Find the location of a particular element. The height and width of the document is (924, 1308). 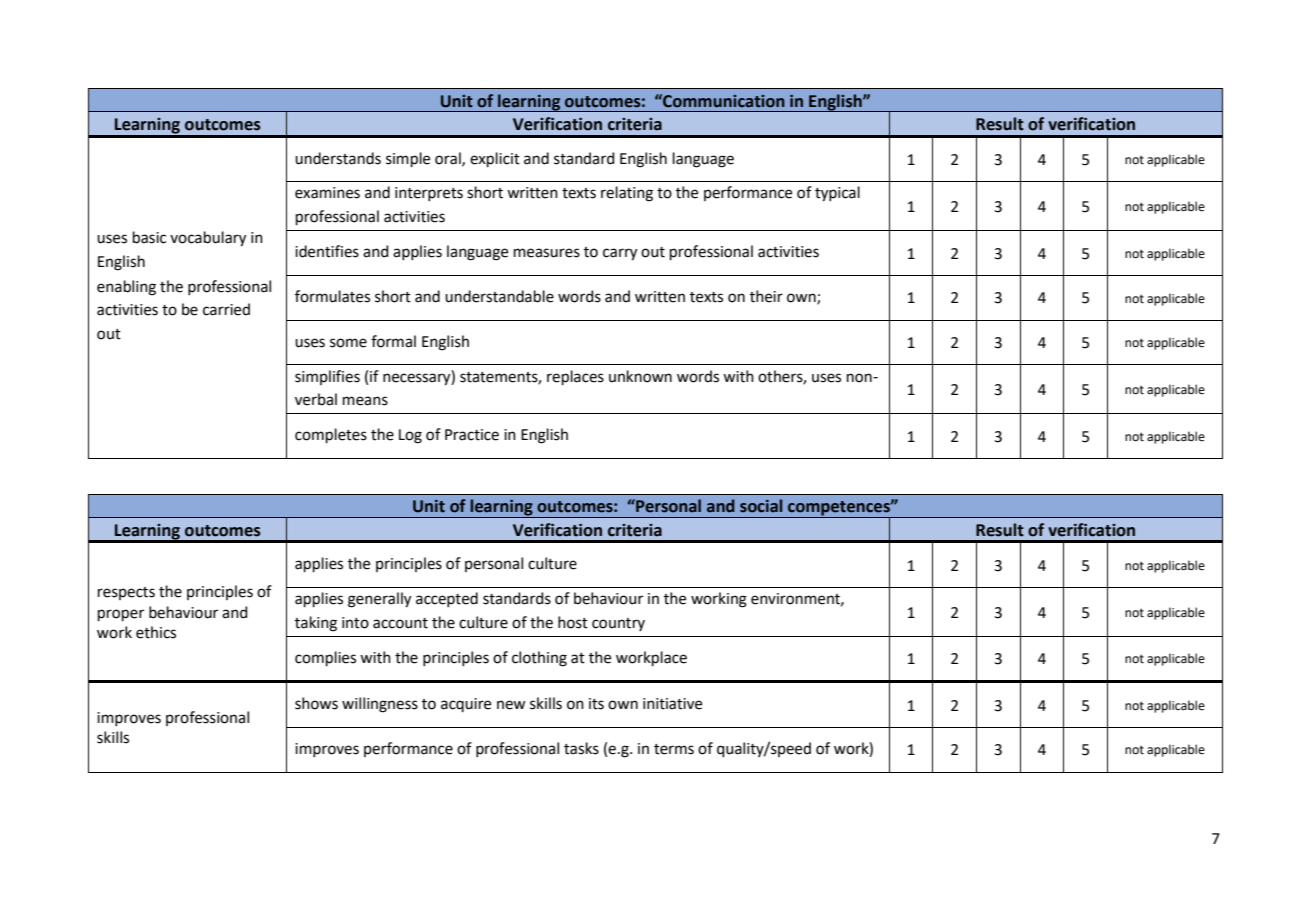

typical is located at coordinates (837, 194).
